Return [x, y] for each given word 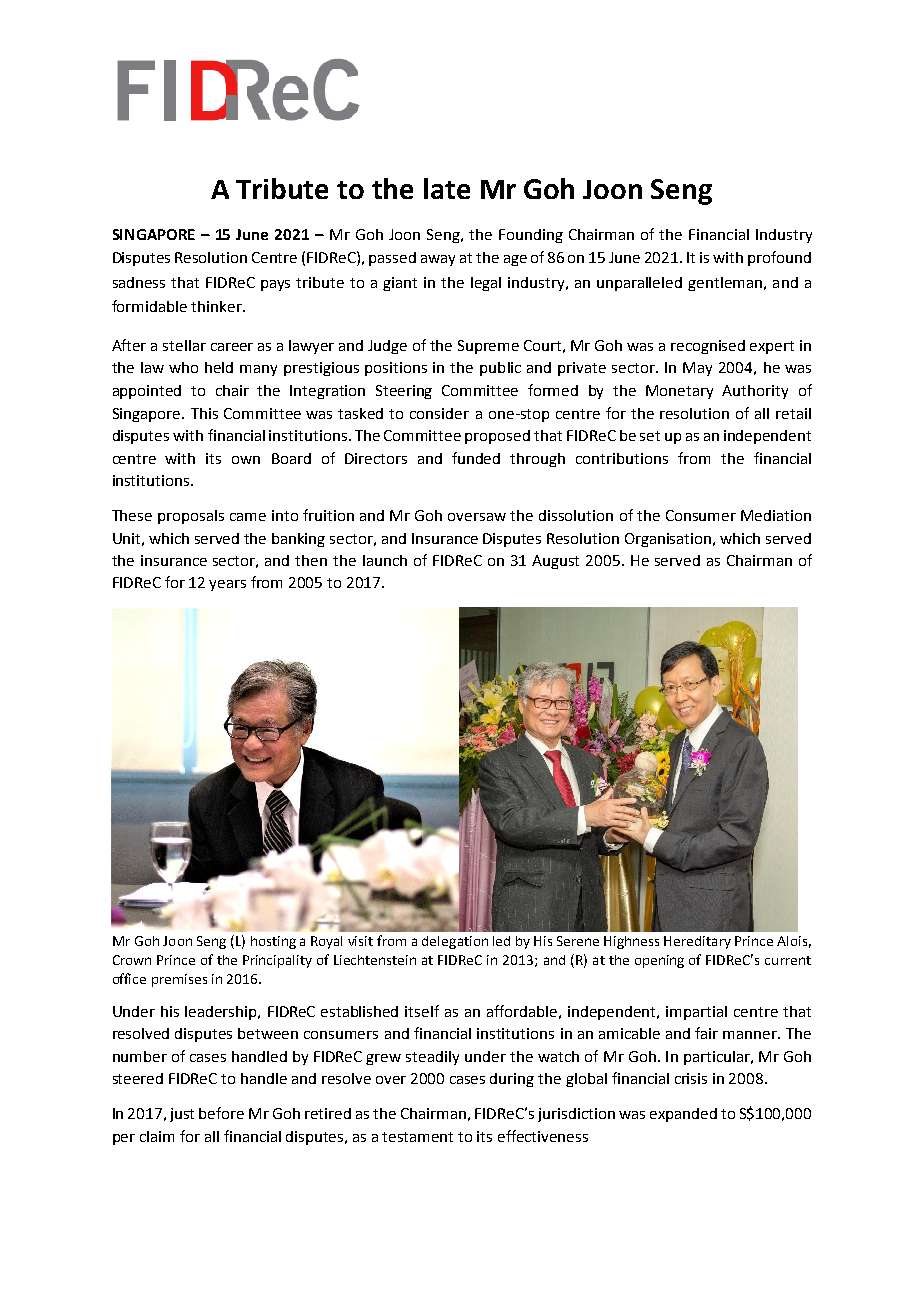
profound [779, 258]
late [447, 188]
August [555, 562]
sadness [139, 282]
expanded [683, 1115]
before [221, 1113]
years [227, 585]
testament [417, 1137]
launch [385, 560]
